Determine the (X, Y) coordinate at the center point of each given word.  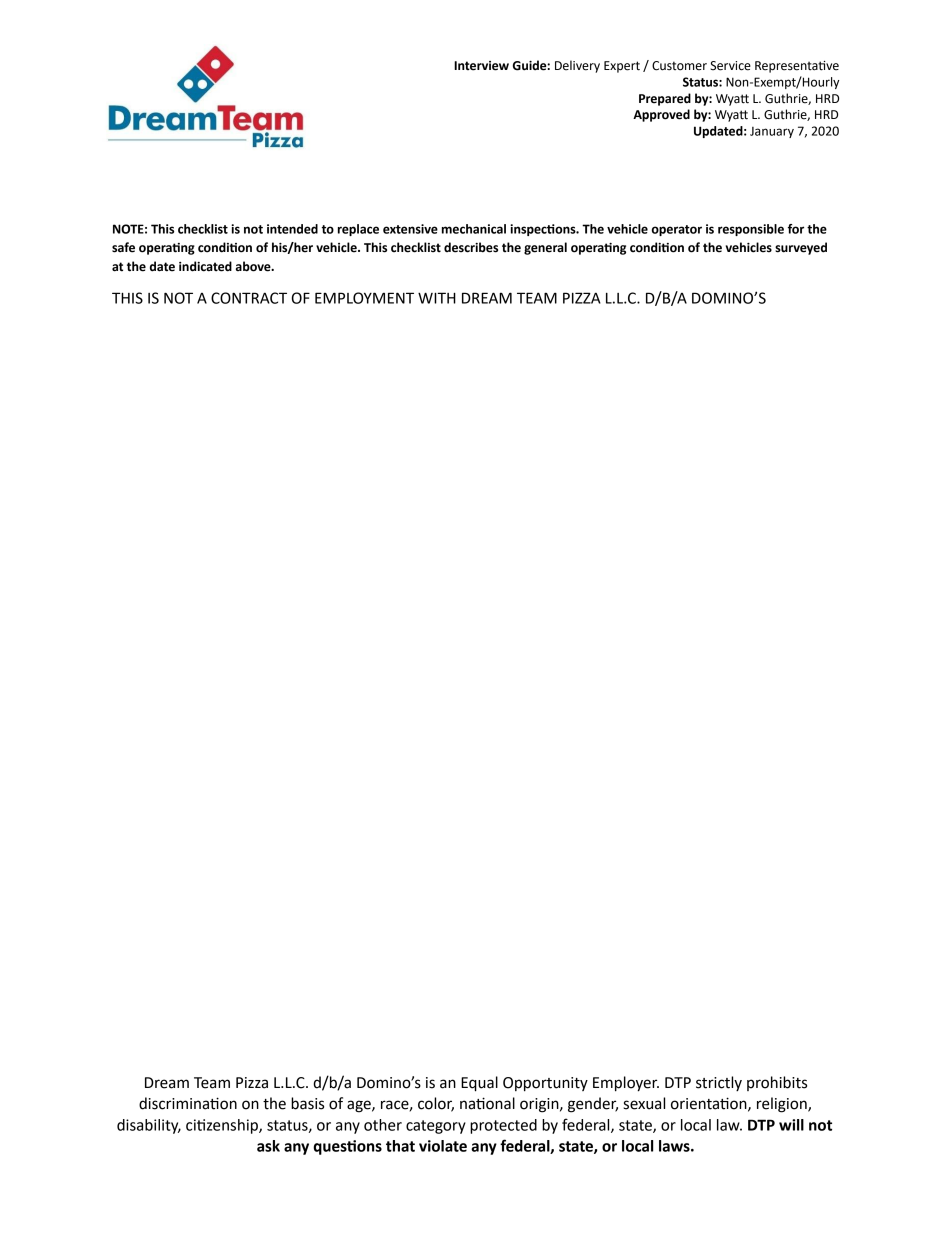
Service (730, 66)
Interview (481, 66)
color (436, 1104)
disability (149, 1126)
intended (292, 229)
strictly (719, 1083)
